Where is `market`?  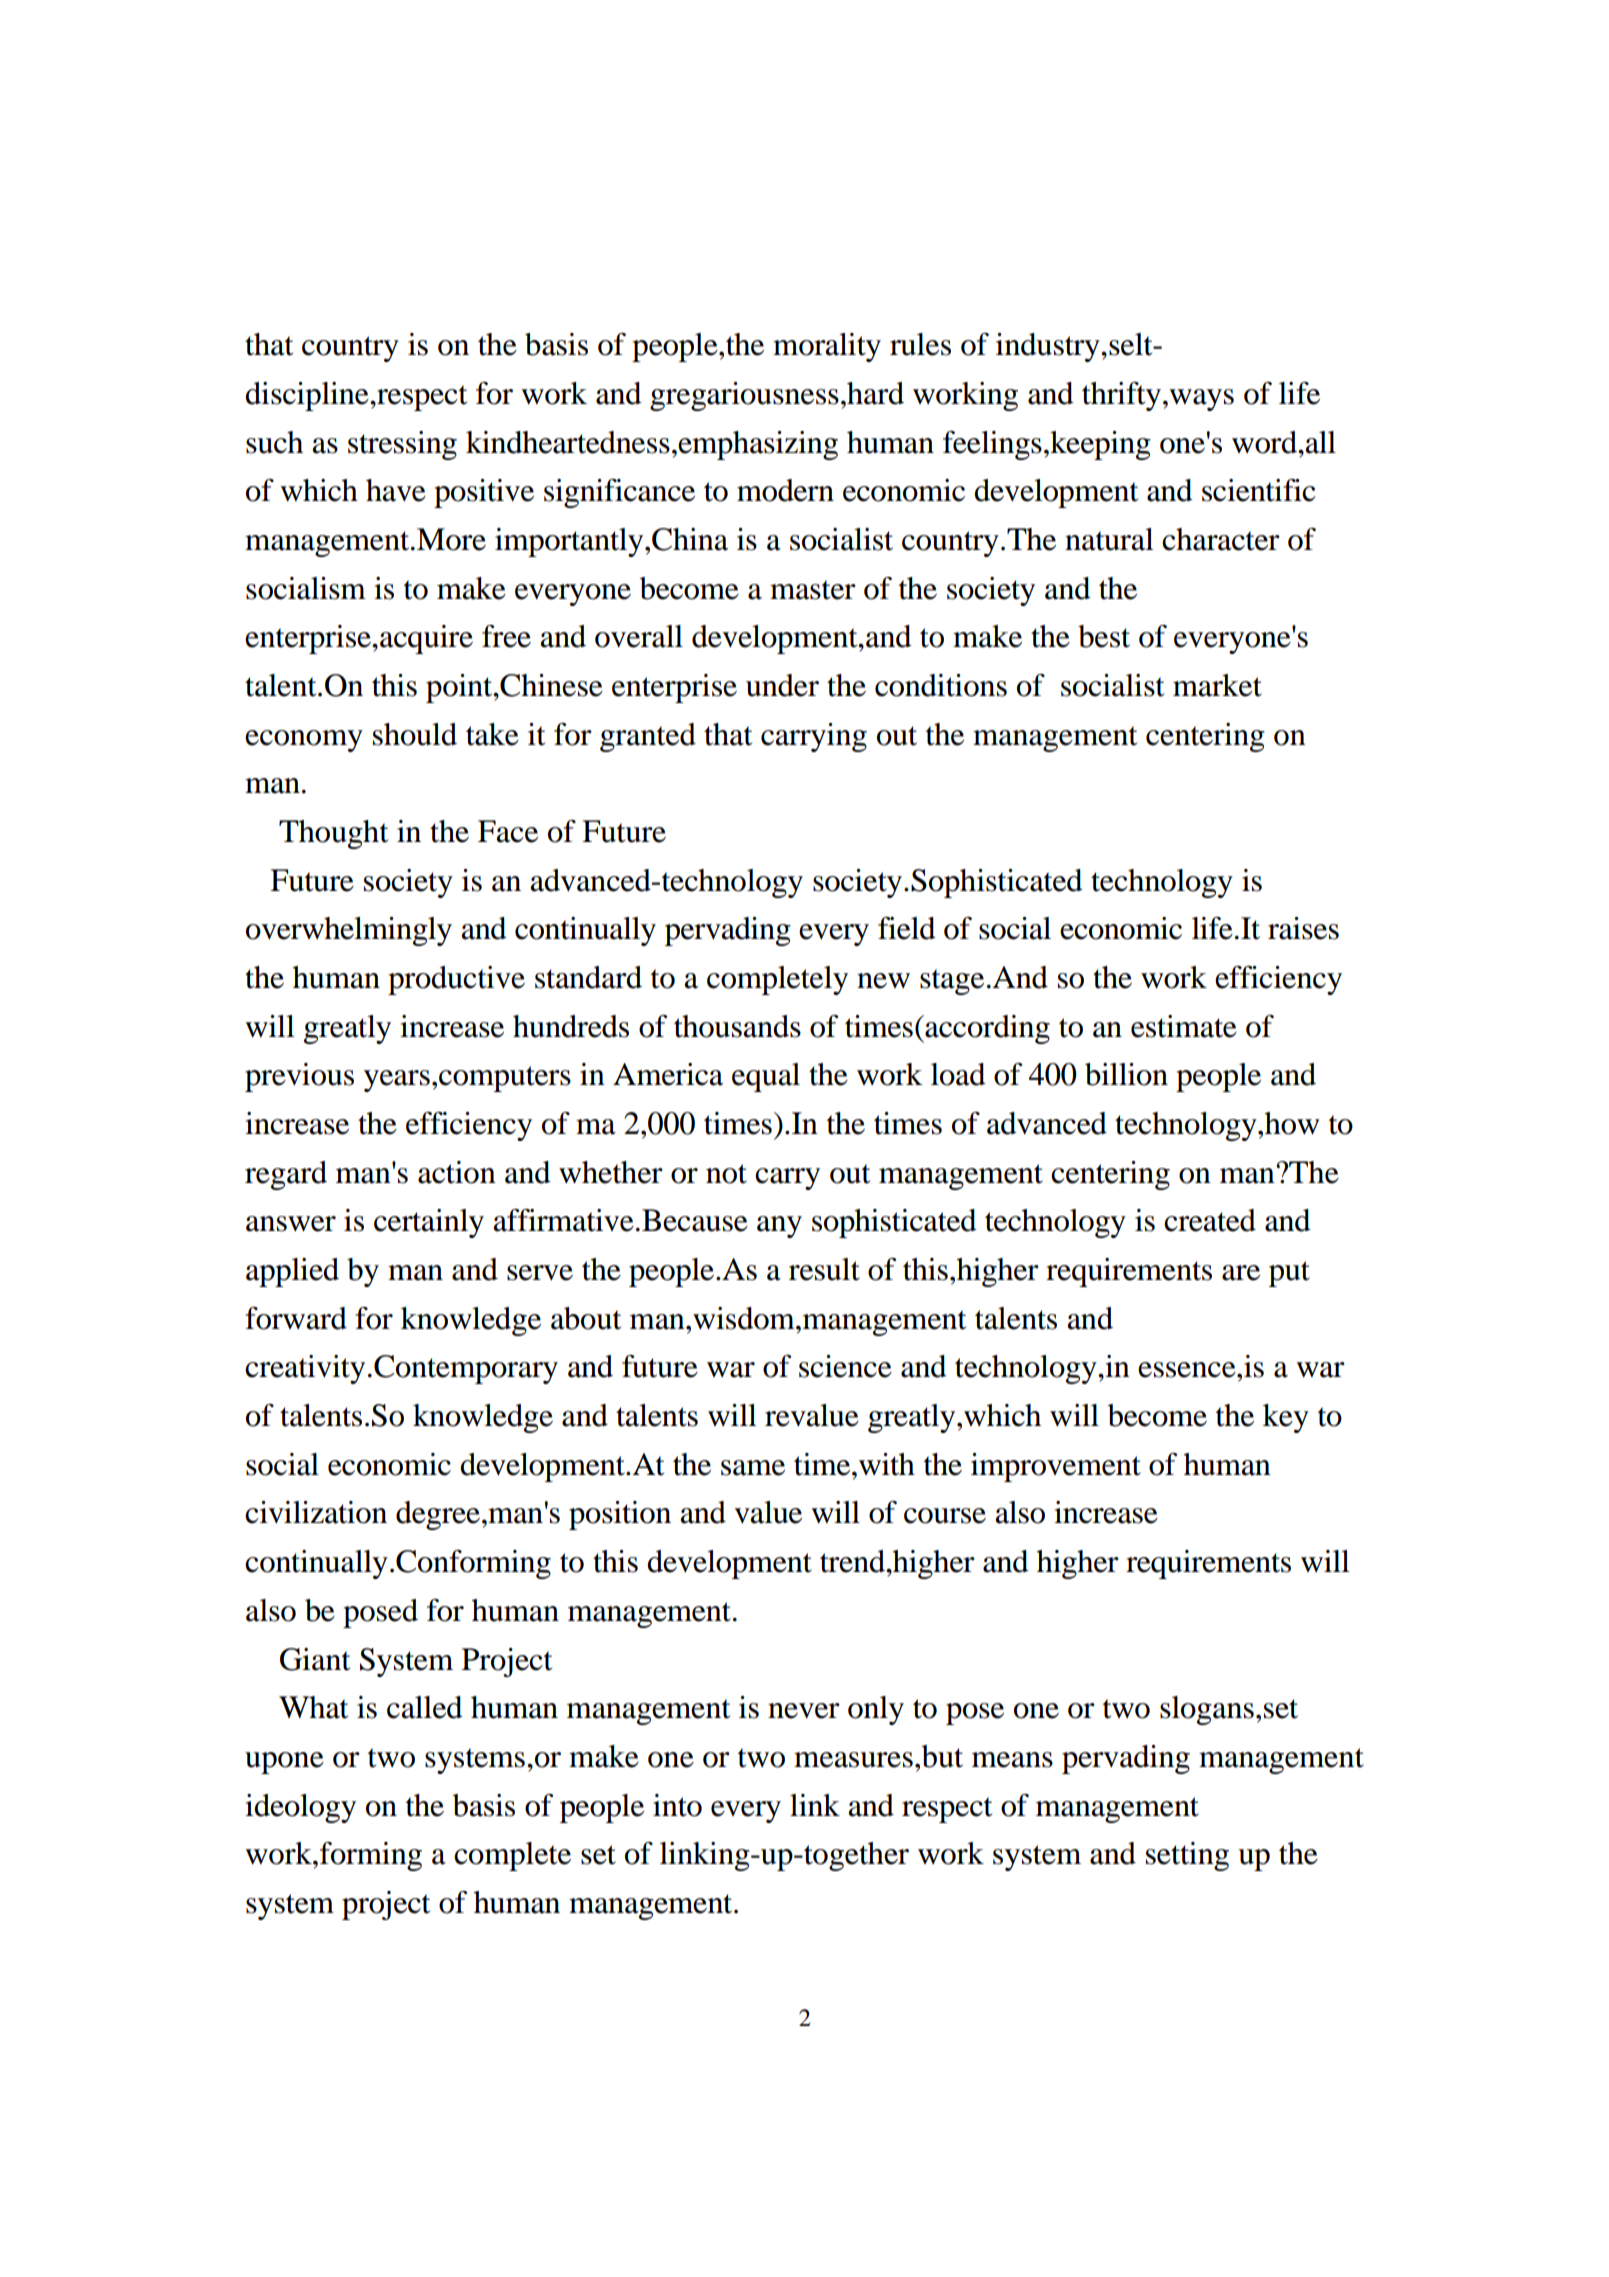 market is located at coordinates (1217, 685).
